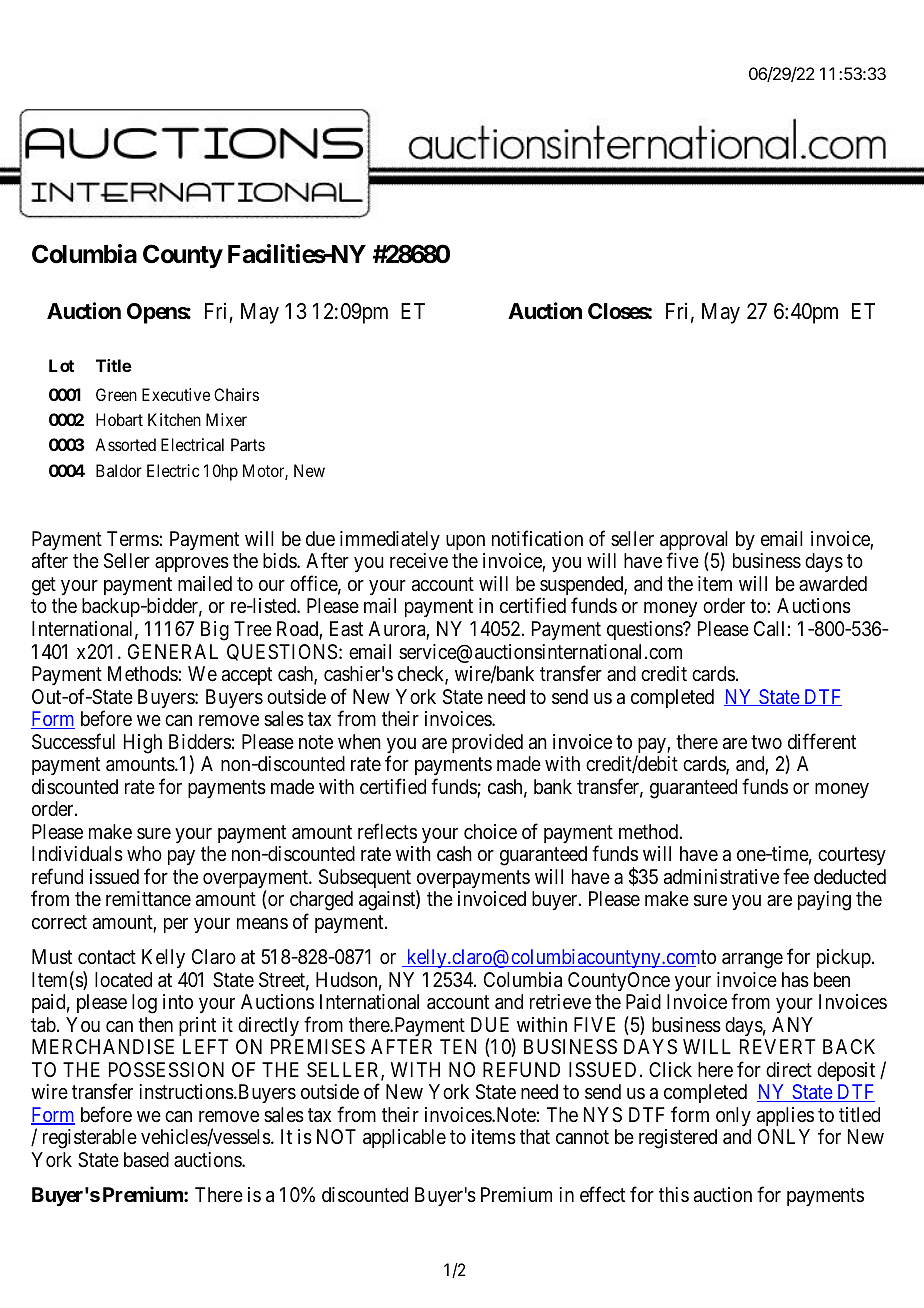  Describe the element at coordinates (487, 743) in the image. I see `provided` at that location.
